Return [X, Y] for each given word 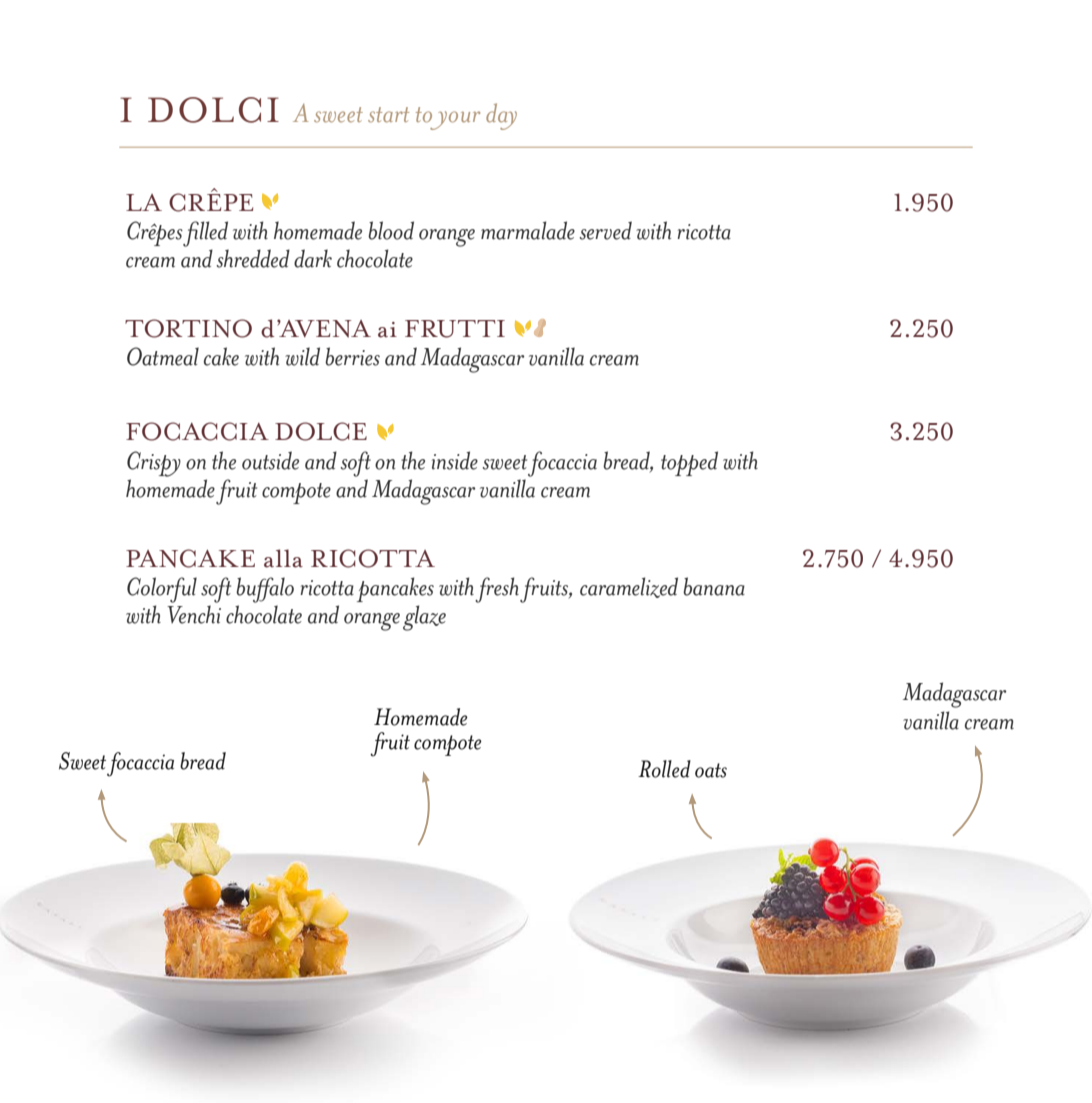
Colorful [162, 590]
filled [205, 234]
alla [283, 558]
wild [302, 356]
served [605, 230]
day [501, 116]
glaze [424, 618]
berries [352, 356]
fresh [497, 590]
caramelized [629, 587]
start [388, 115]
